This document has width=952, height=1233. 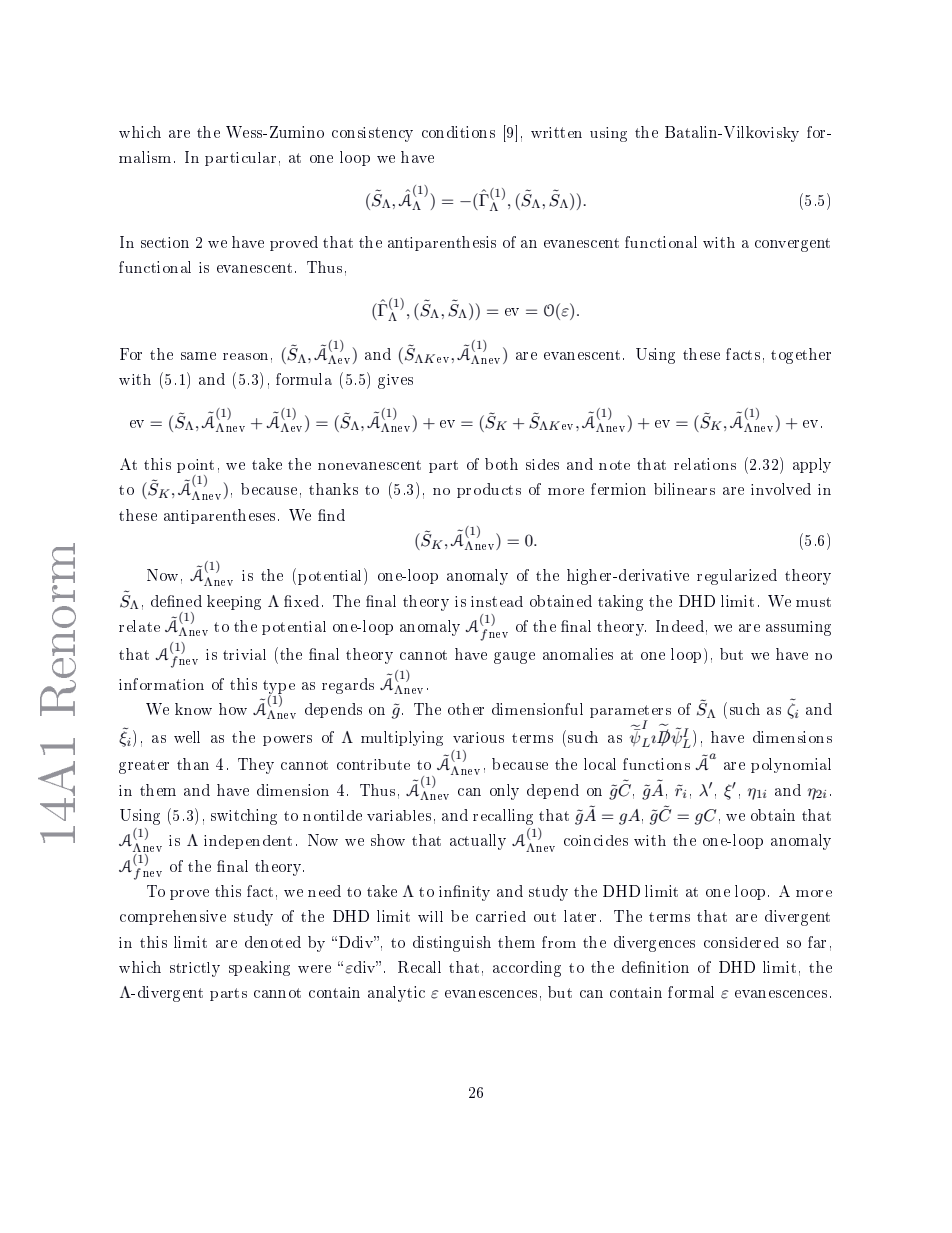 I want to click on keeping, so click(x=234, y=602).
